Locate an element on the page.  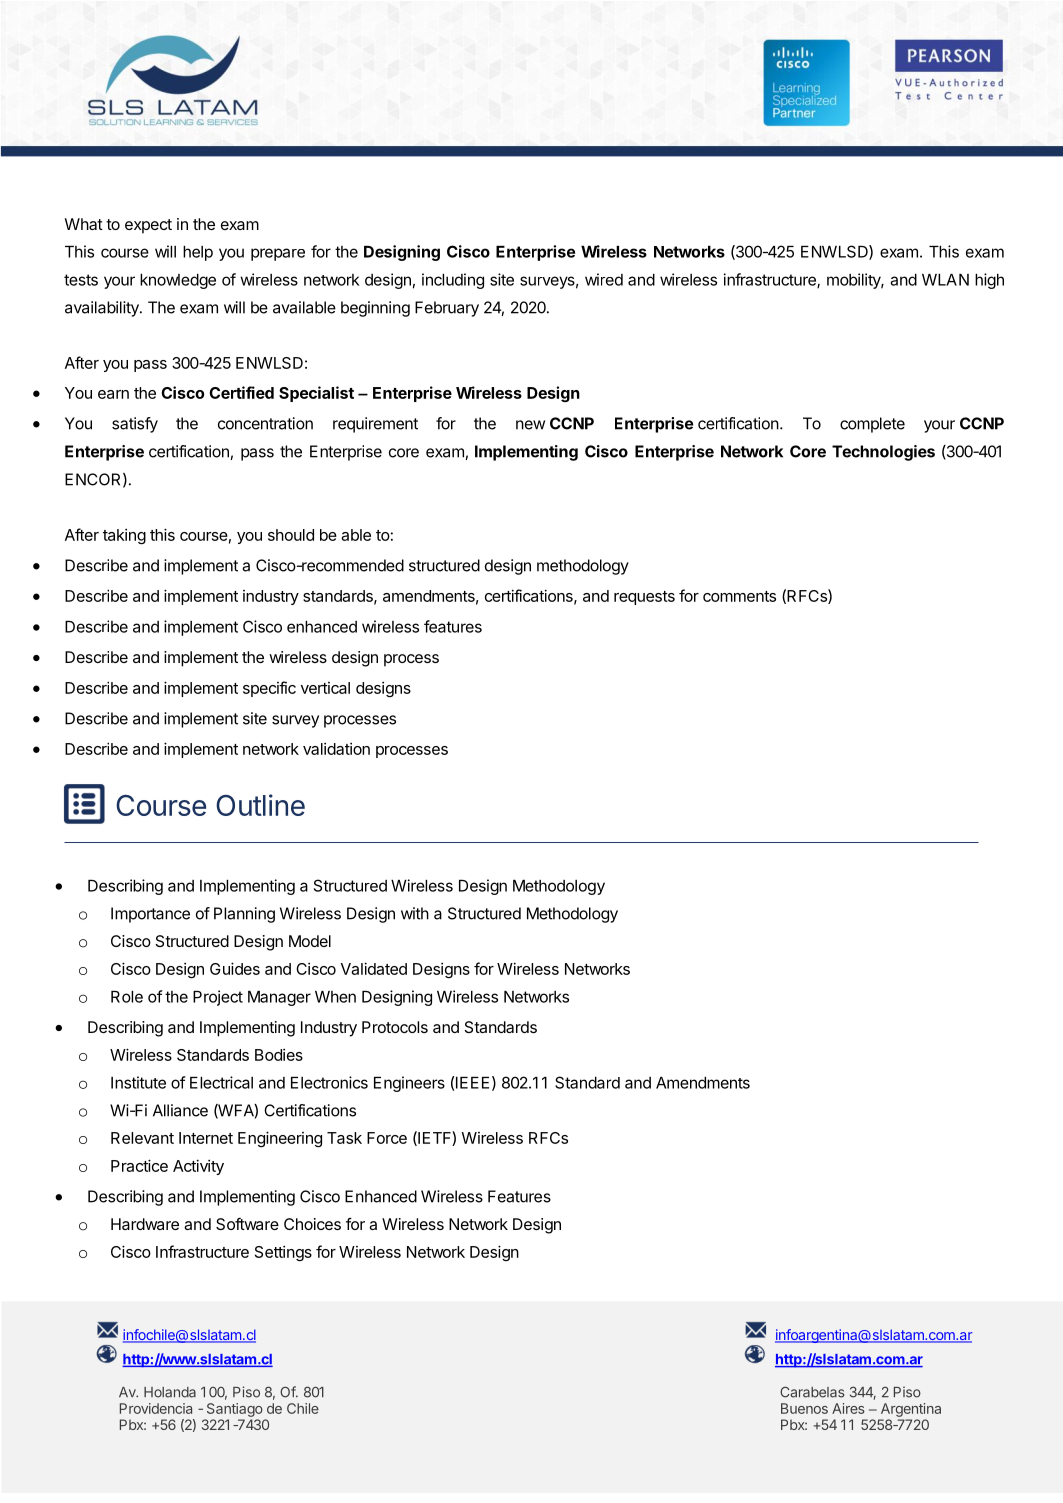
help is located at coordinates (198, 253).
